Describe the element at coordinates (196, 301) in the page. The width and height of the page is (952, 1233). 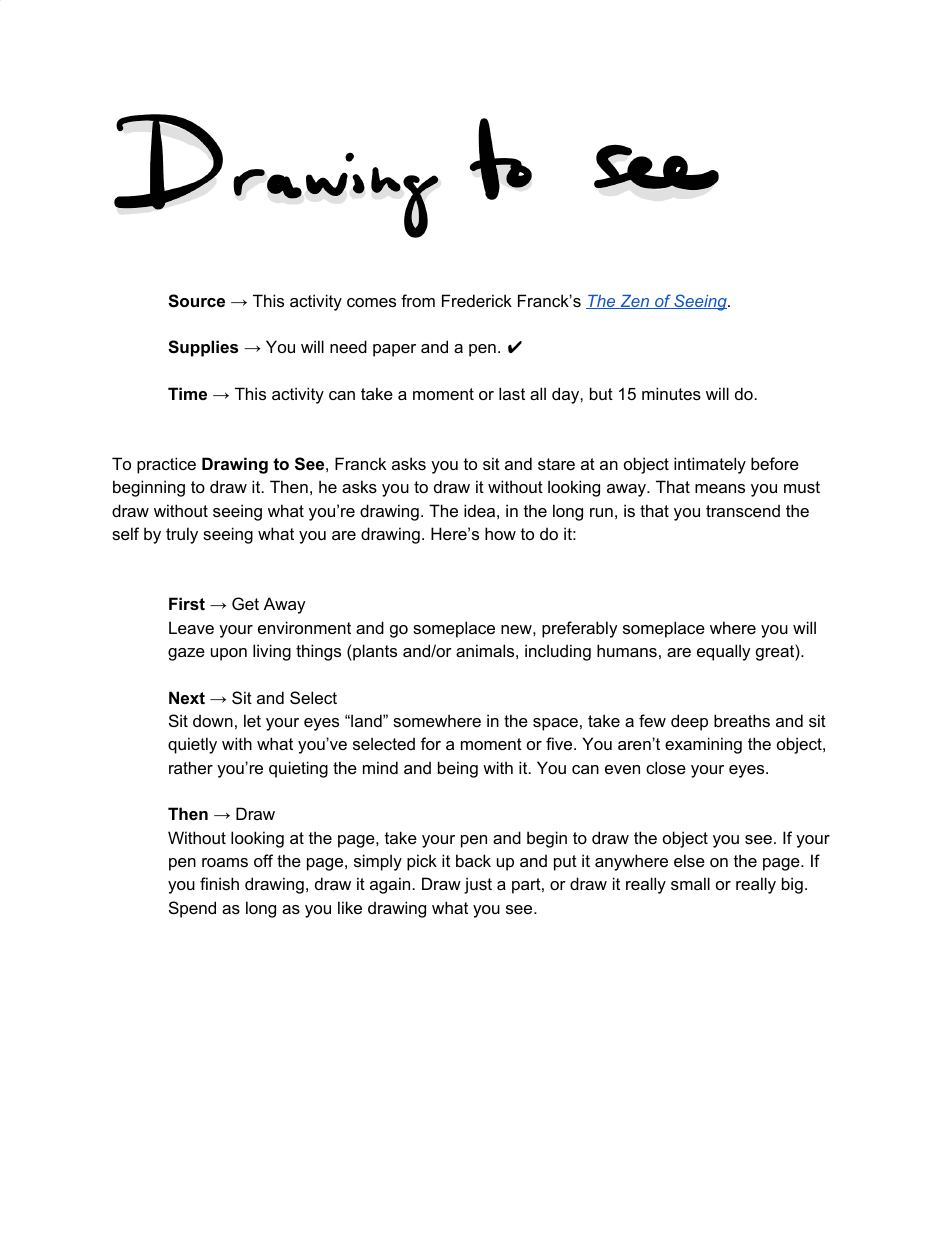
I see `Source` at that location.
